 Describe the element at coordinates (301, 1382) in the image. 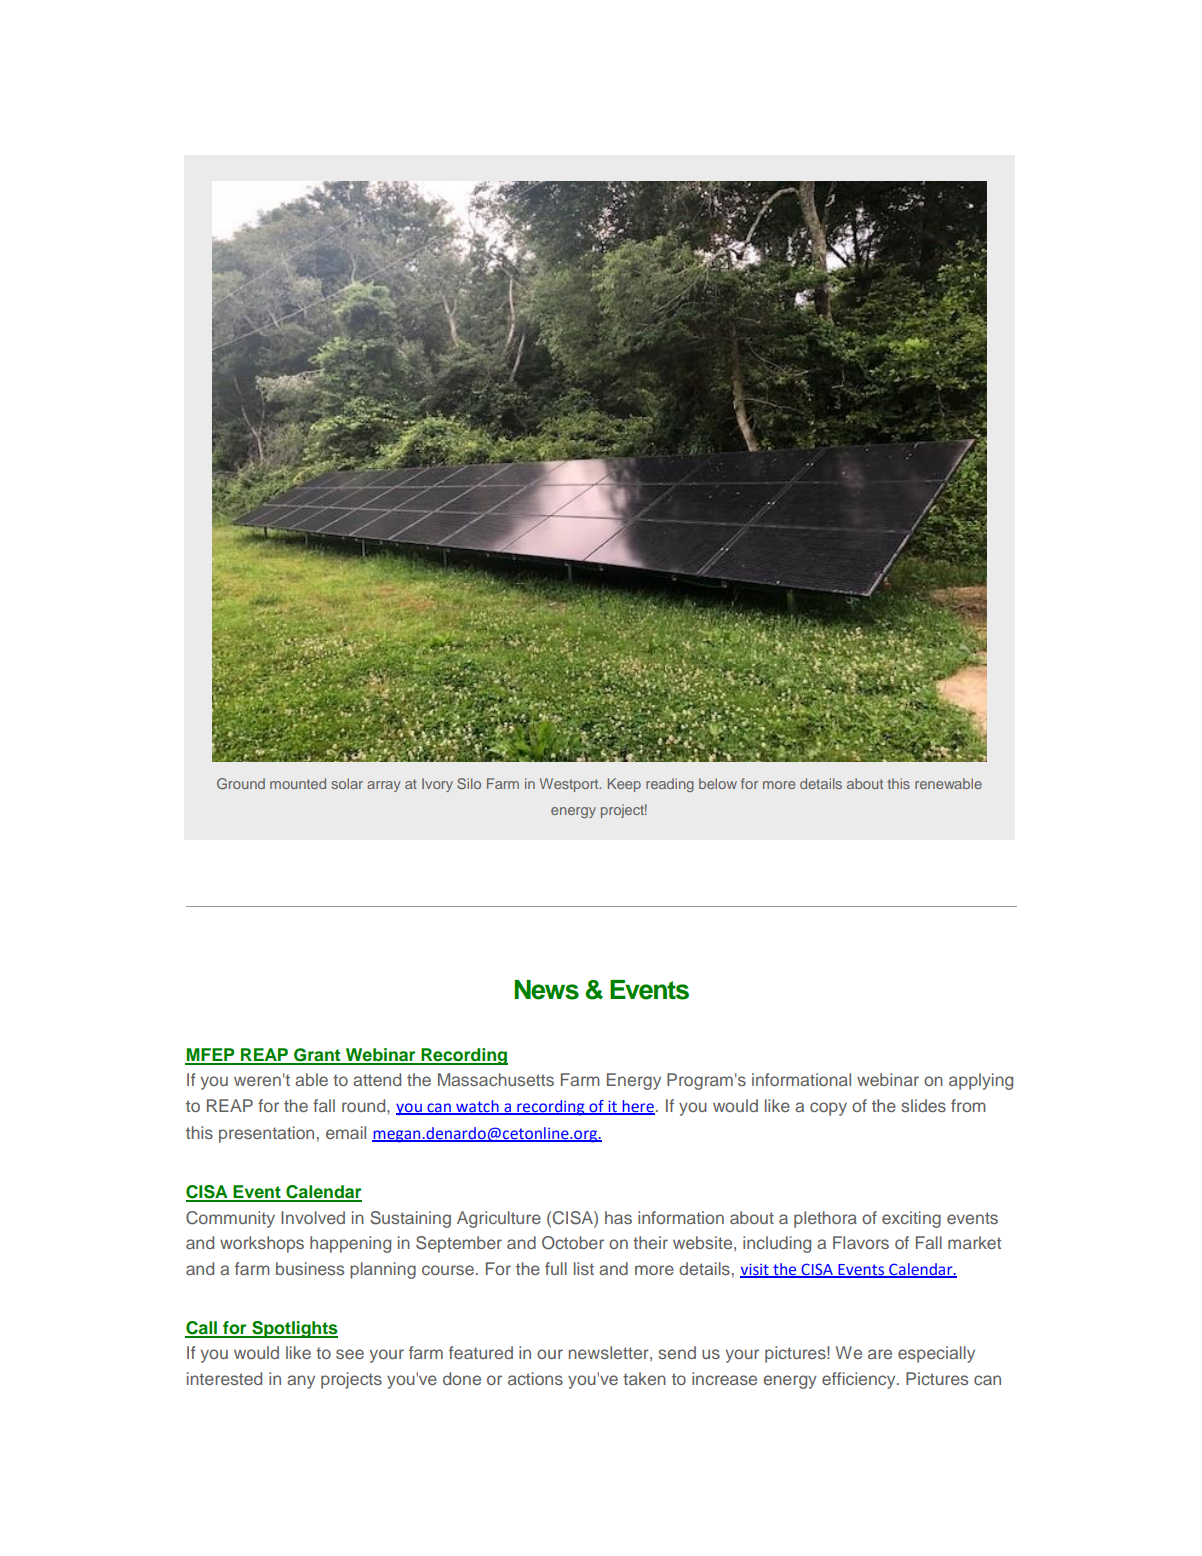

I see `any` at that location.
